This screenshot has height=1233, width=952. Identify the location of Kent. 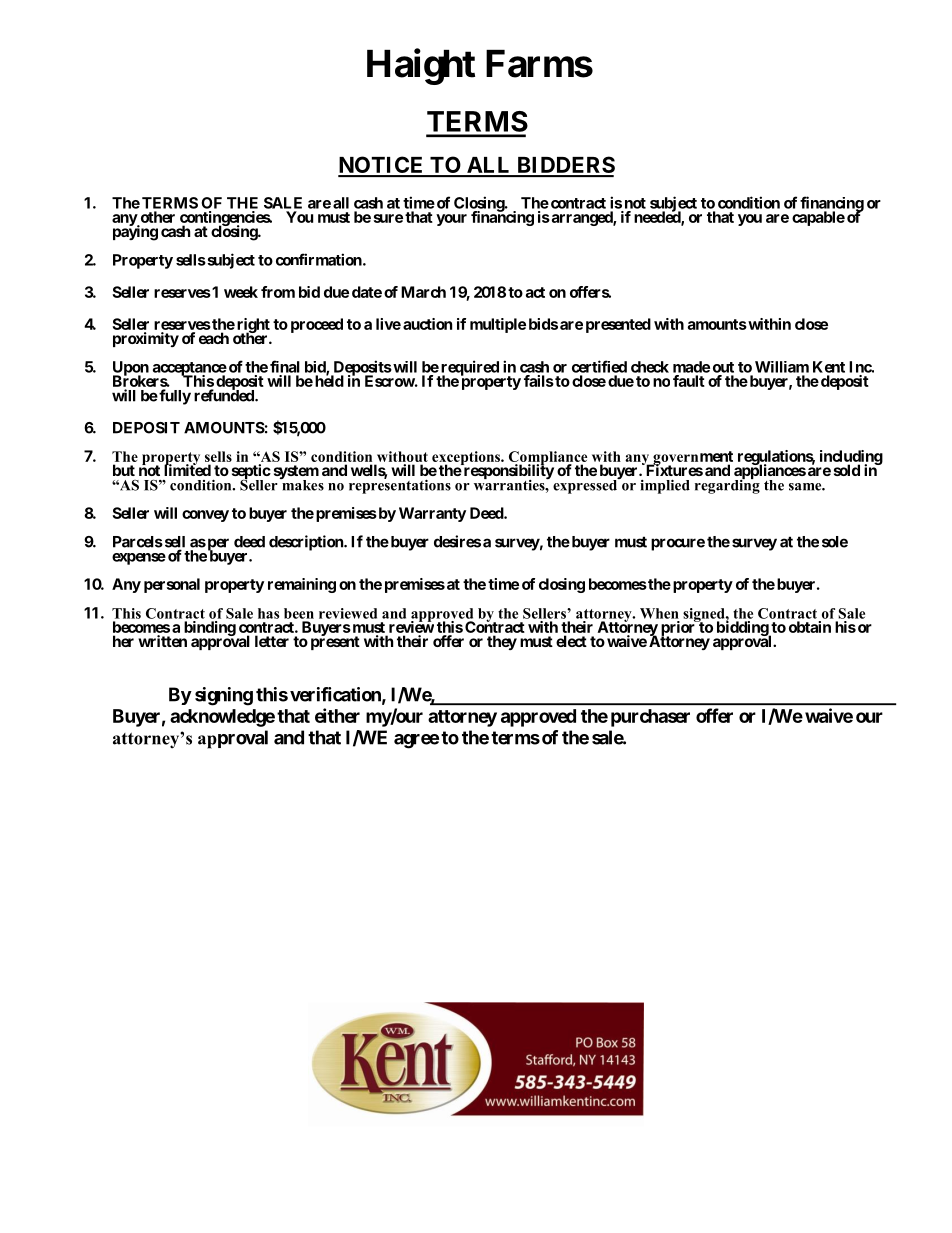
(829, 367).
